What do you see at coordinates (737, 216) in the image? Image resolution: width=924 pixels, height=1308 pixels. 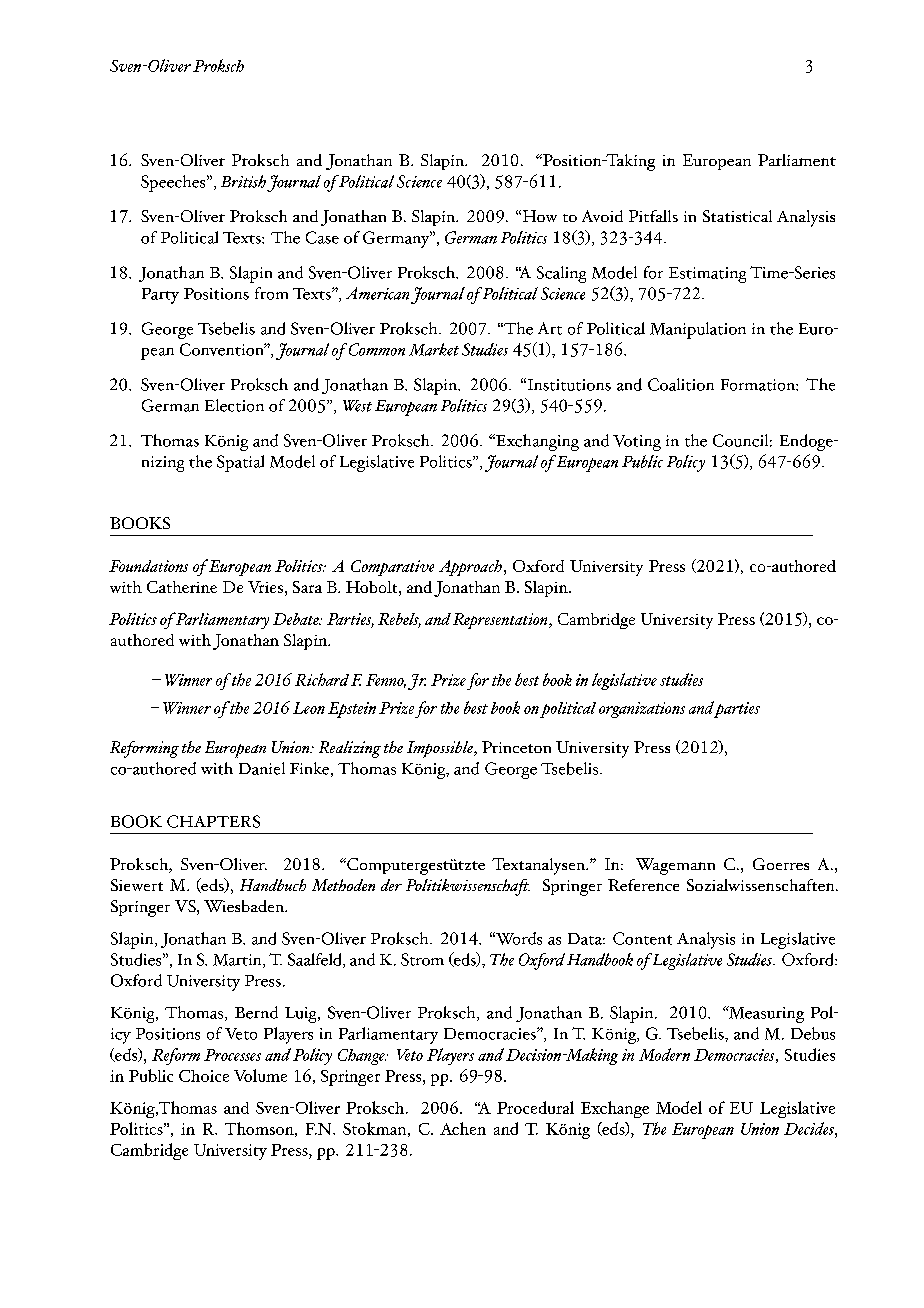 I see `Statistical` at bounding box center [737, 216].
